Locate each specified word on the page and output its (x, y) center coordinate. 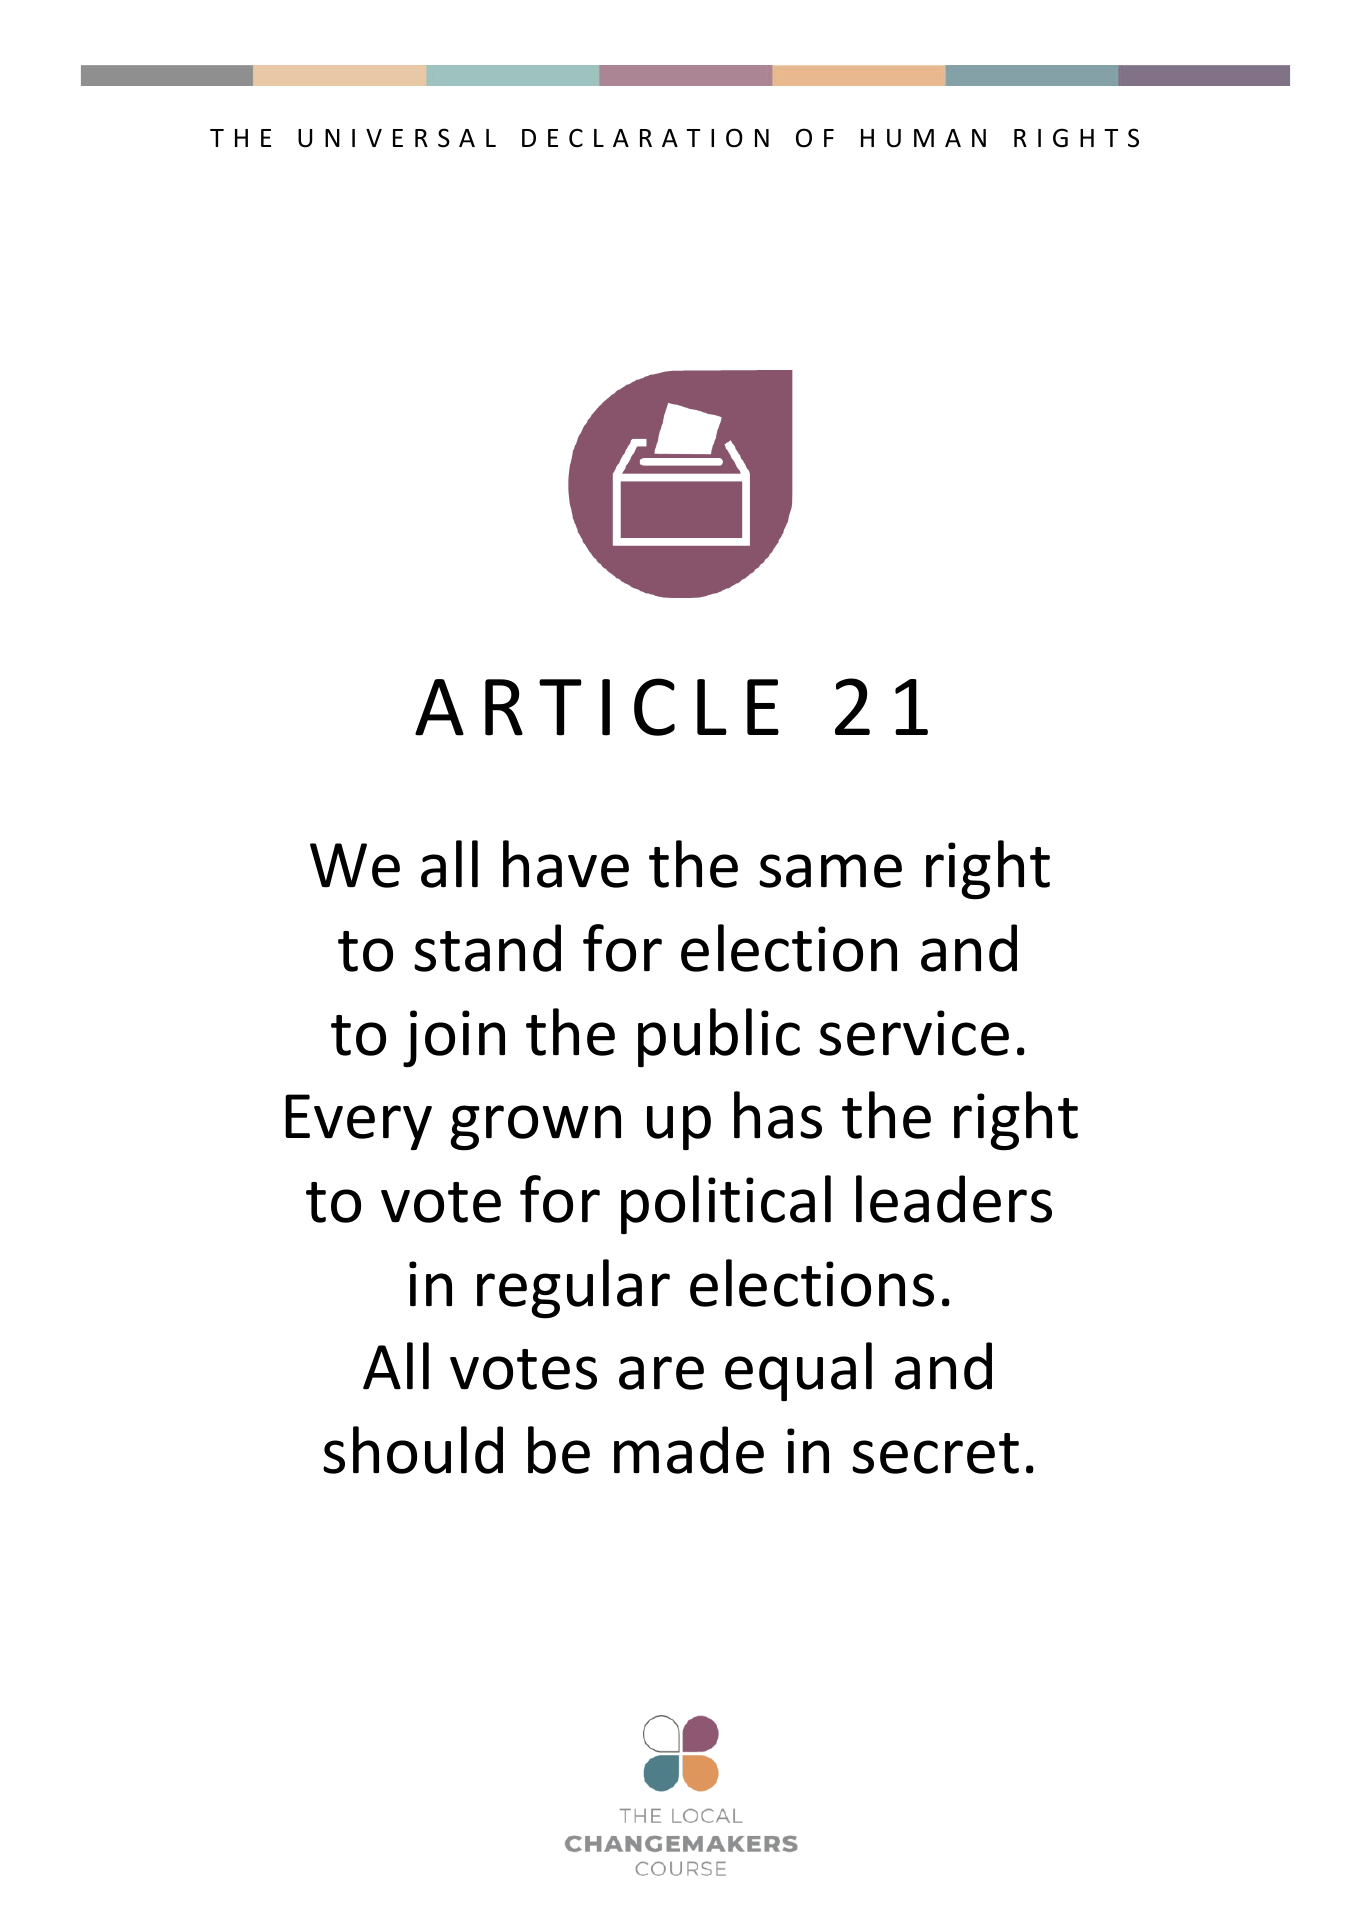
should (413, 1450)
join (454, 1039)
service (914, 1033)
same (830, 871)
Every (358, 1122)
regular (573, 1289)
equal (798, 1371)
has (778, 1115)
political (726, 1204)
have (566, 864)
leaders (954, 1199)
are (661, 1373)
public (719, 1037)
